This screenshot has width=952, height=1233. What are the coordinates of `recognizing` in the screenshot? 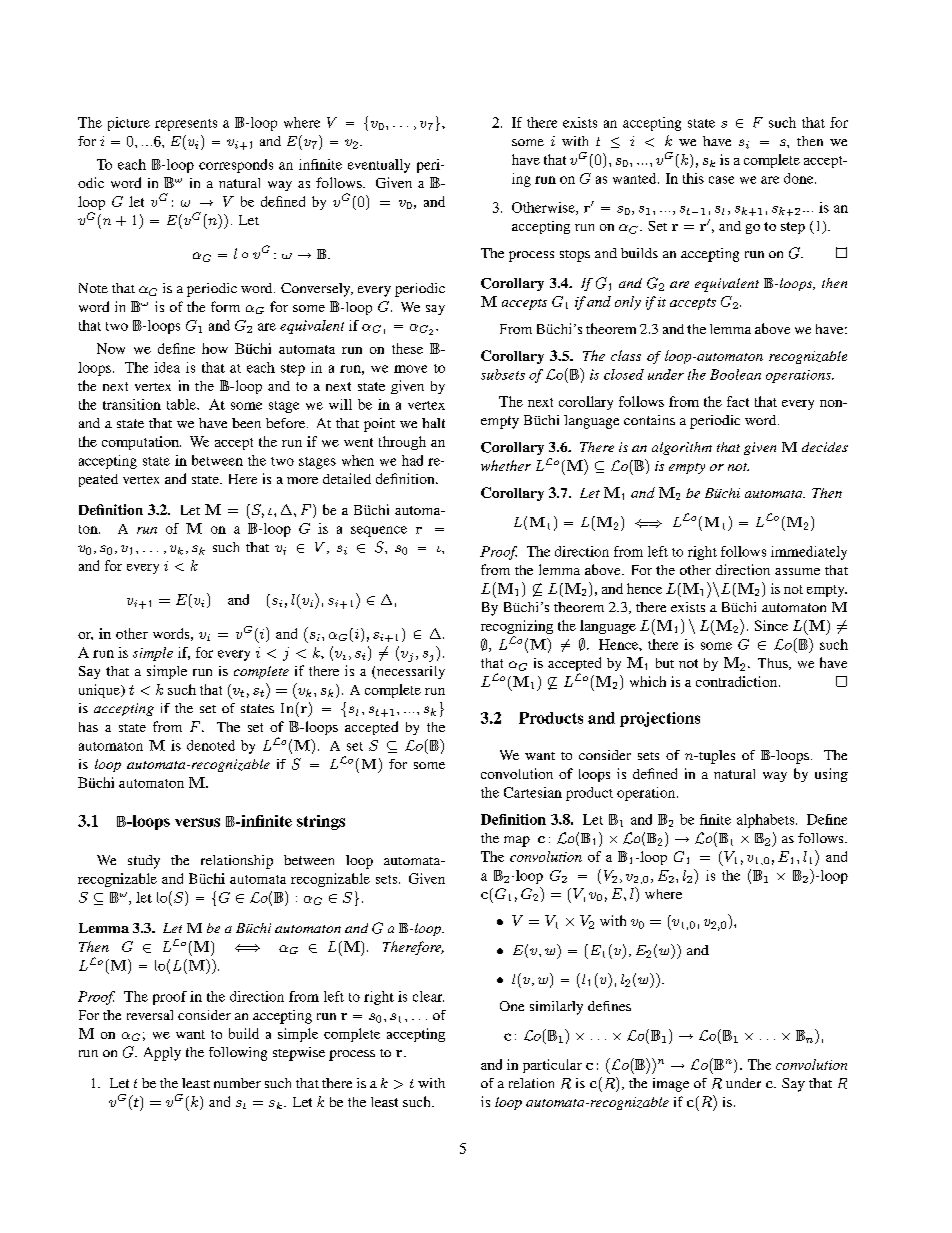 It's located at (517, 628).
